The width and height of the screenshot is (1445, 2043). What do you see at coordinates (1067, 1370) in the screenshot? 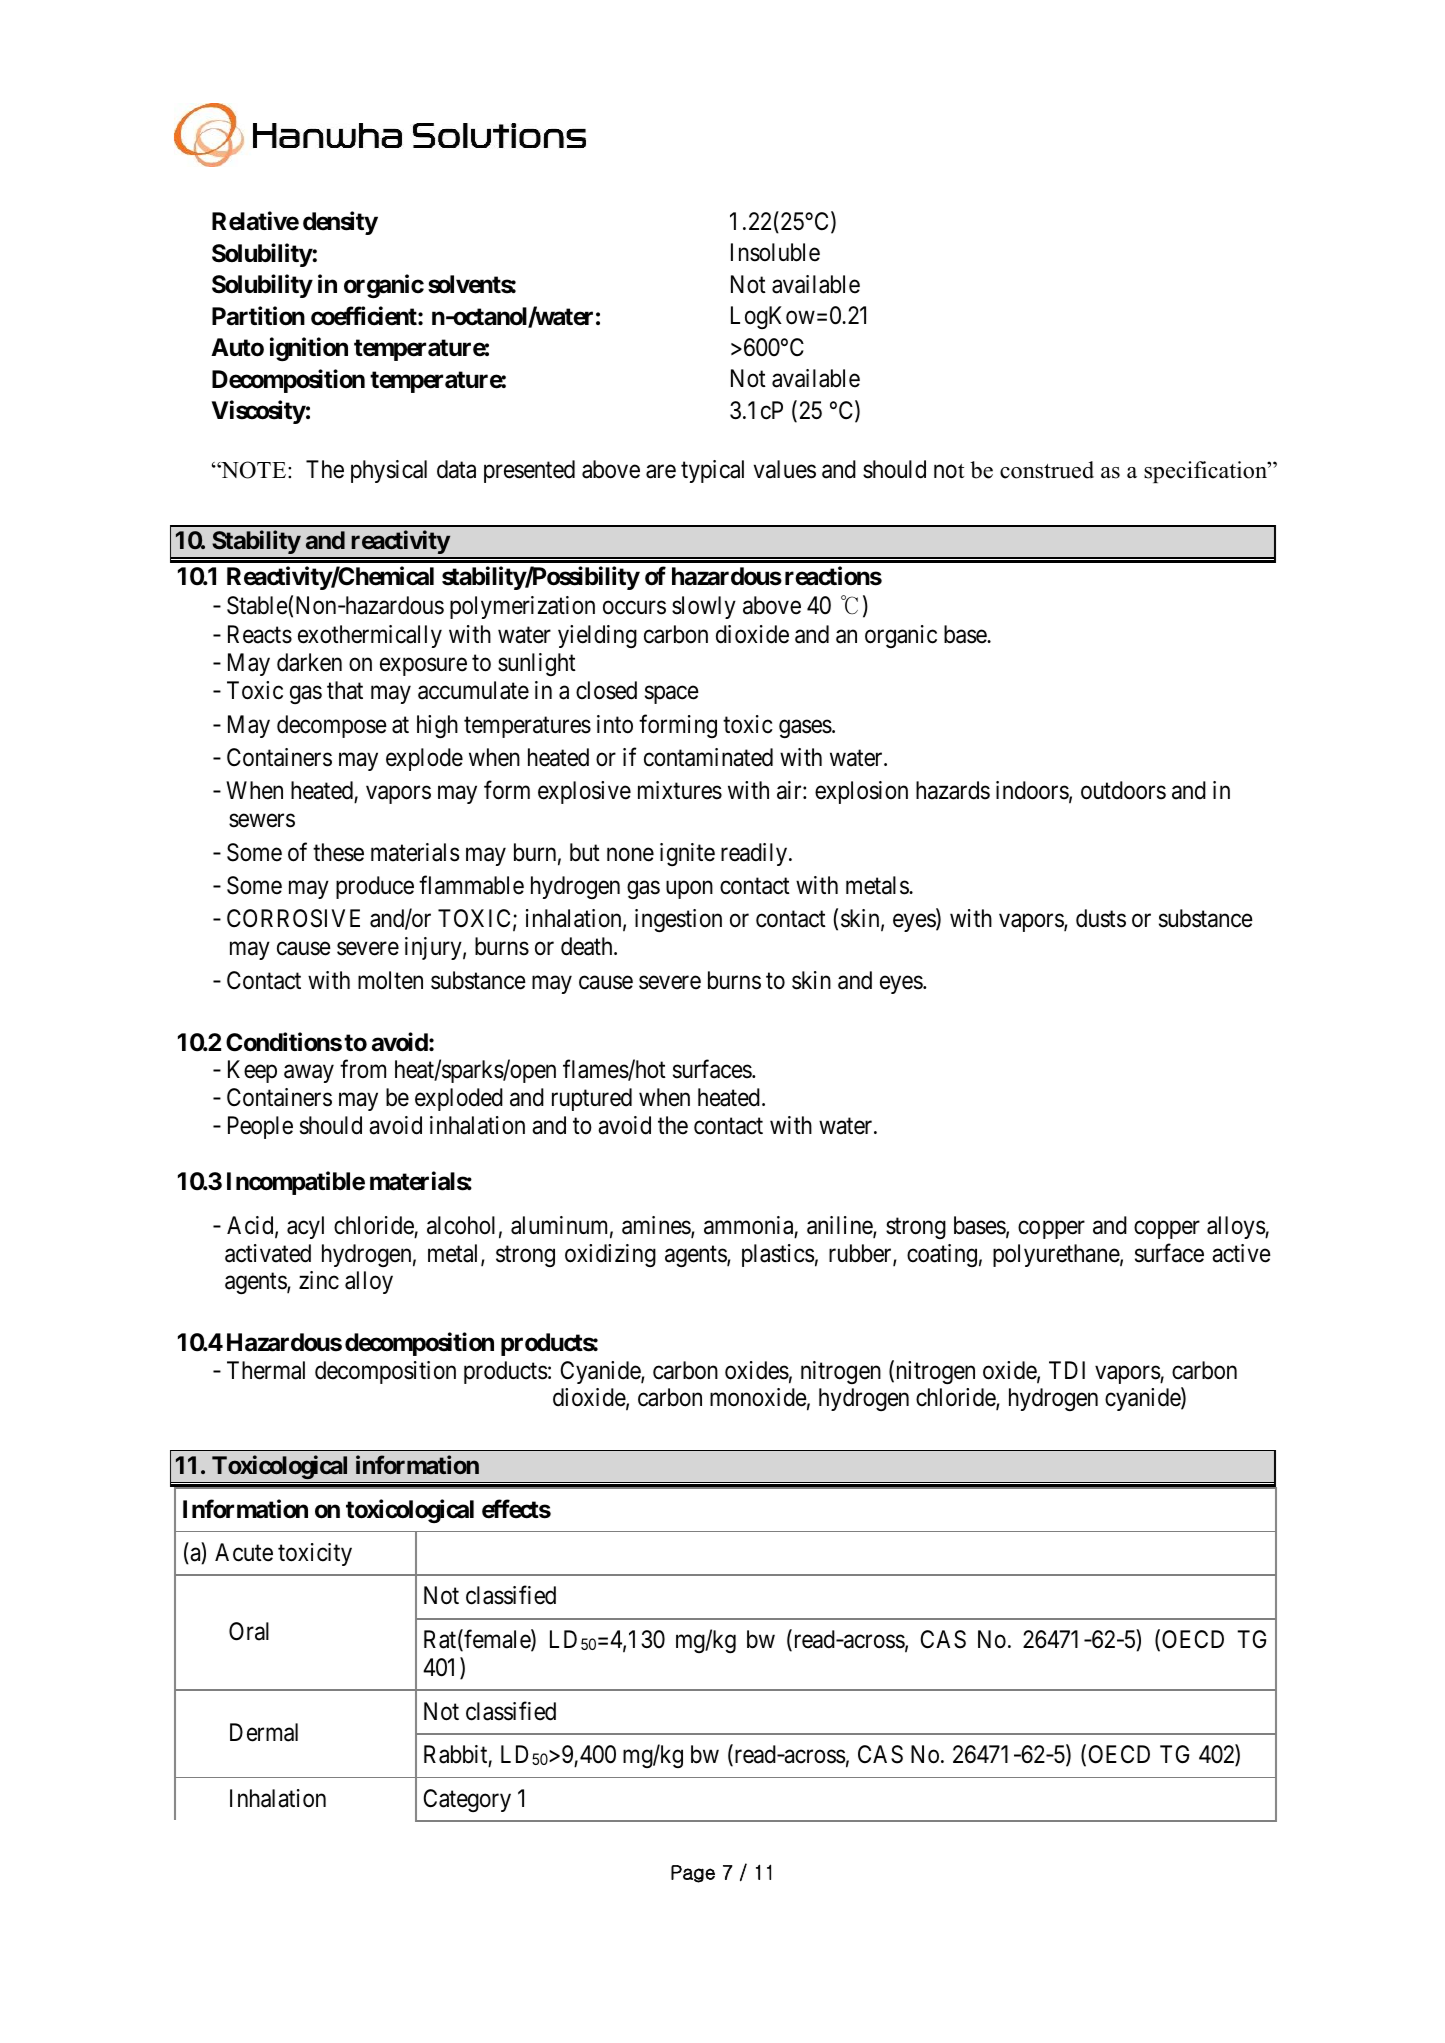
I see `TDI` at bounding box center [1067, 1370].
